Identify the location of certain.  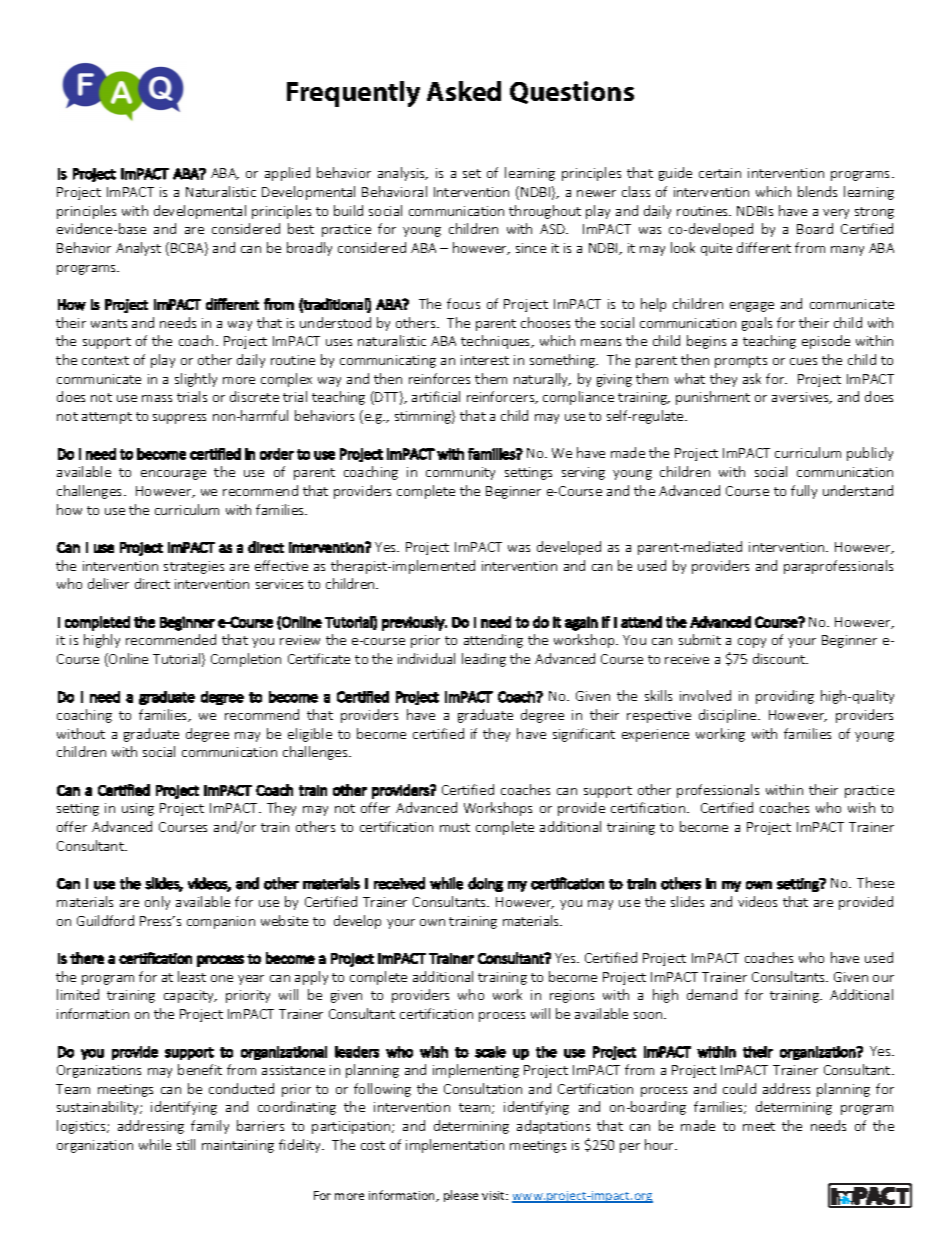
(720, 173).
